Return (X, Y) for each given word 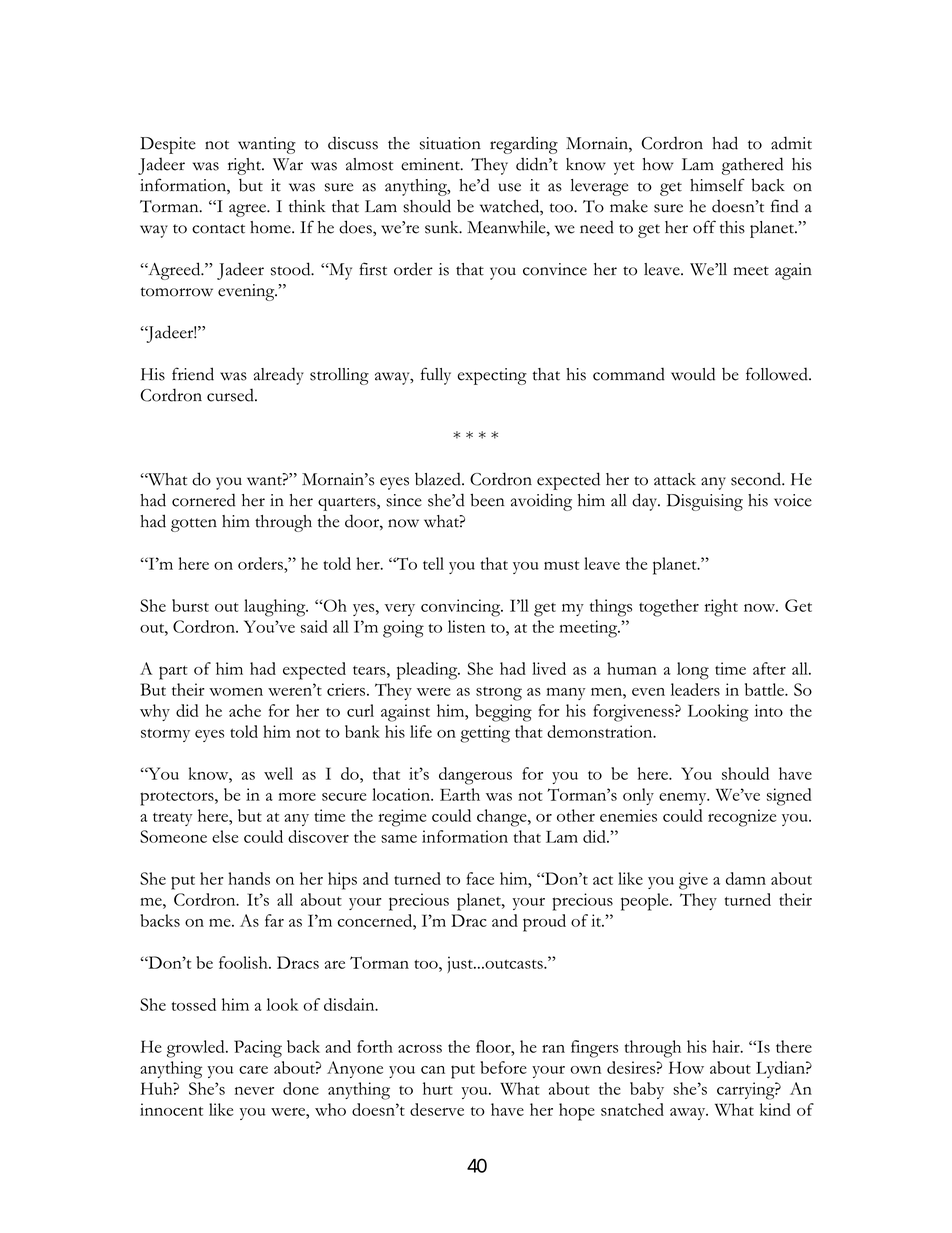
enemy (684, 799)
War (288, 164)
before (503, 1067)
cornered (204, 500)
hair (727, 1046)
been (487, 500)
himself (717, 185)
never (254, 1091)
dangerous (475, 776)
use (509, 187)
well (278, 773)
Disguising (705, 502)
